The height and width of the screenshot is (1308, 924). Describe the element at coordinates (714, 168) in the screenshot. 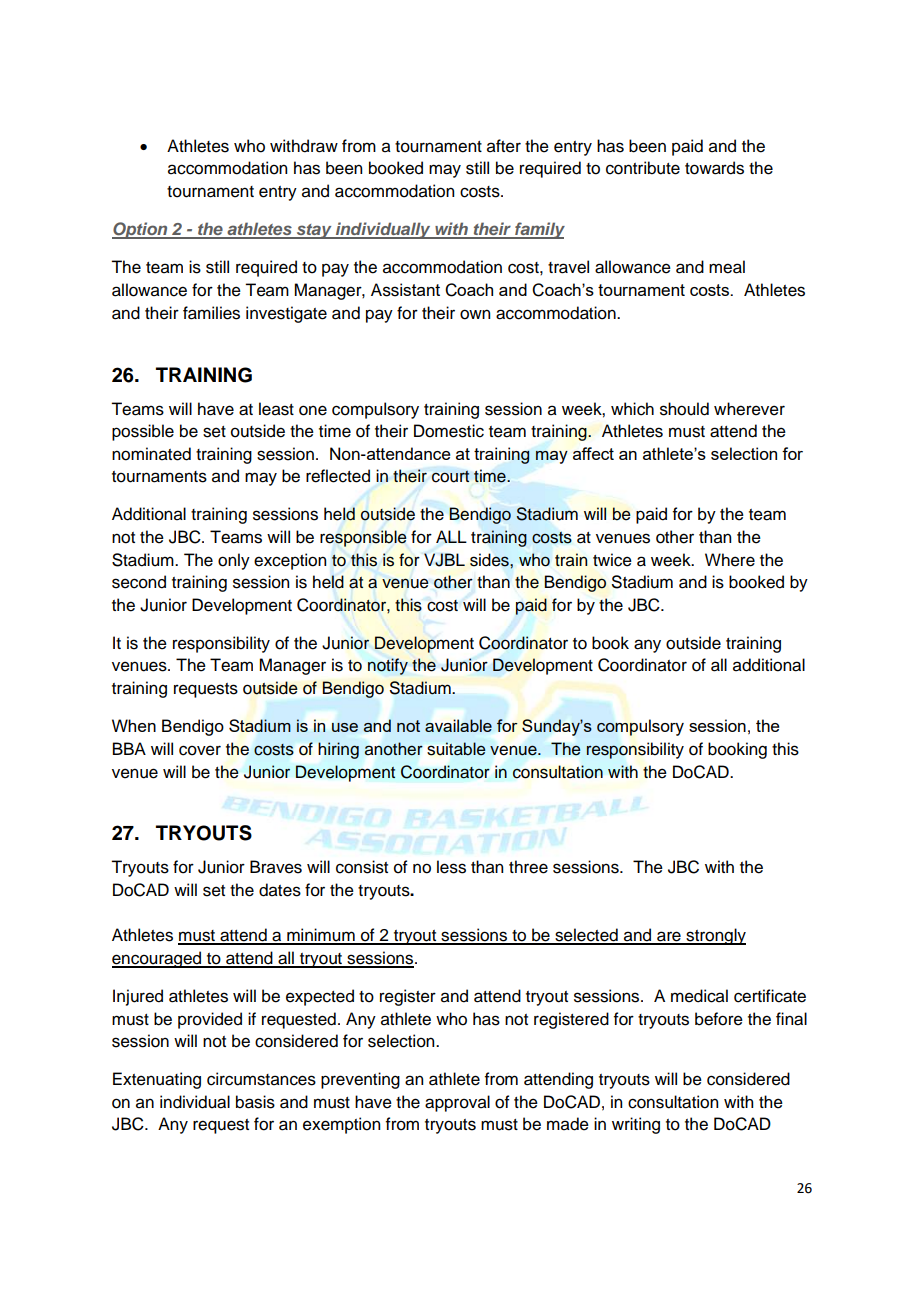

I see `towards` at that location.
